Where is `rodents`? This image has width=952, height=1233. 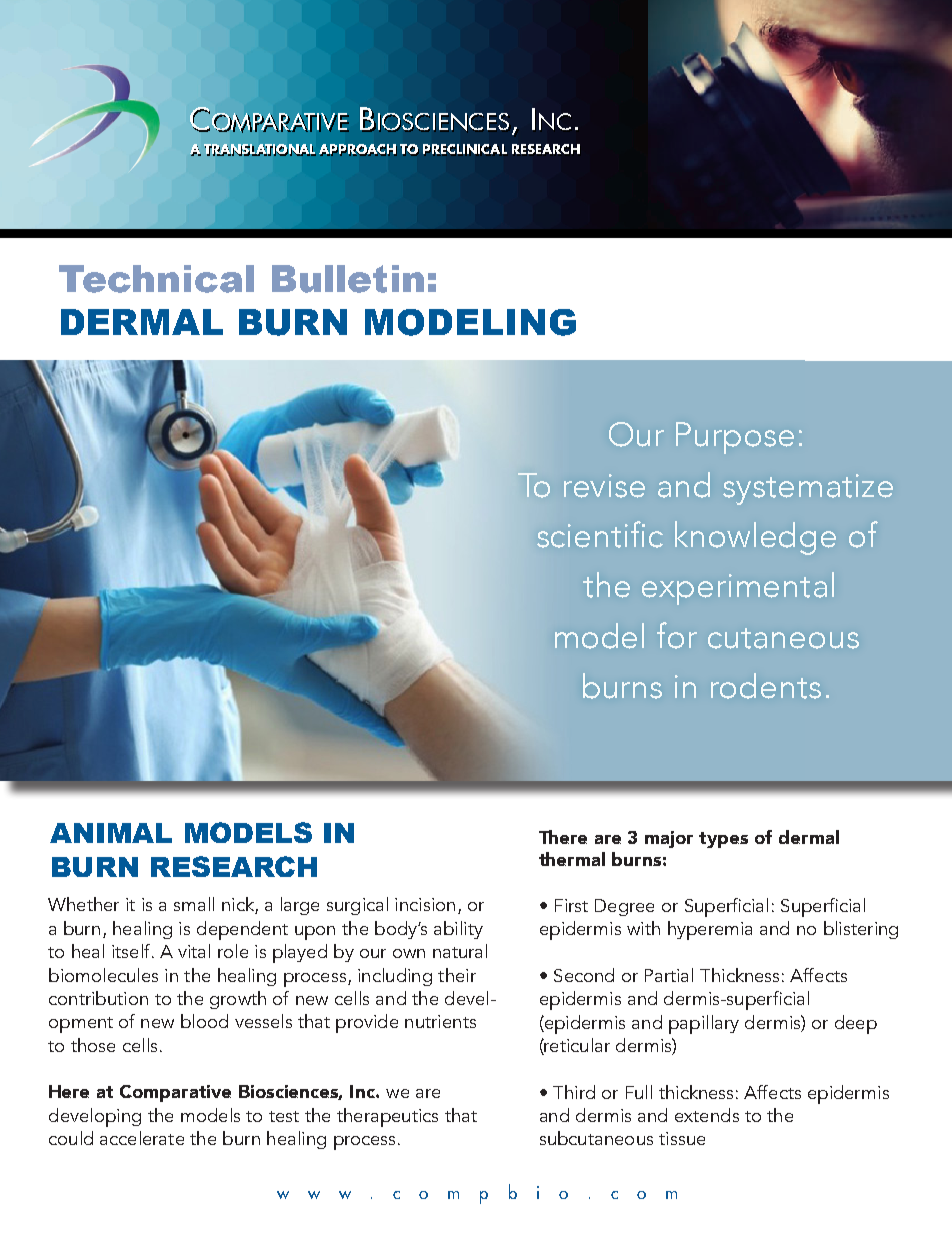
rodents is located at coordinates (766, 686).
